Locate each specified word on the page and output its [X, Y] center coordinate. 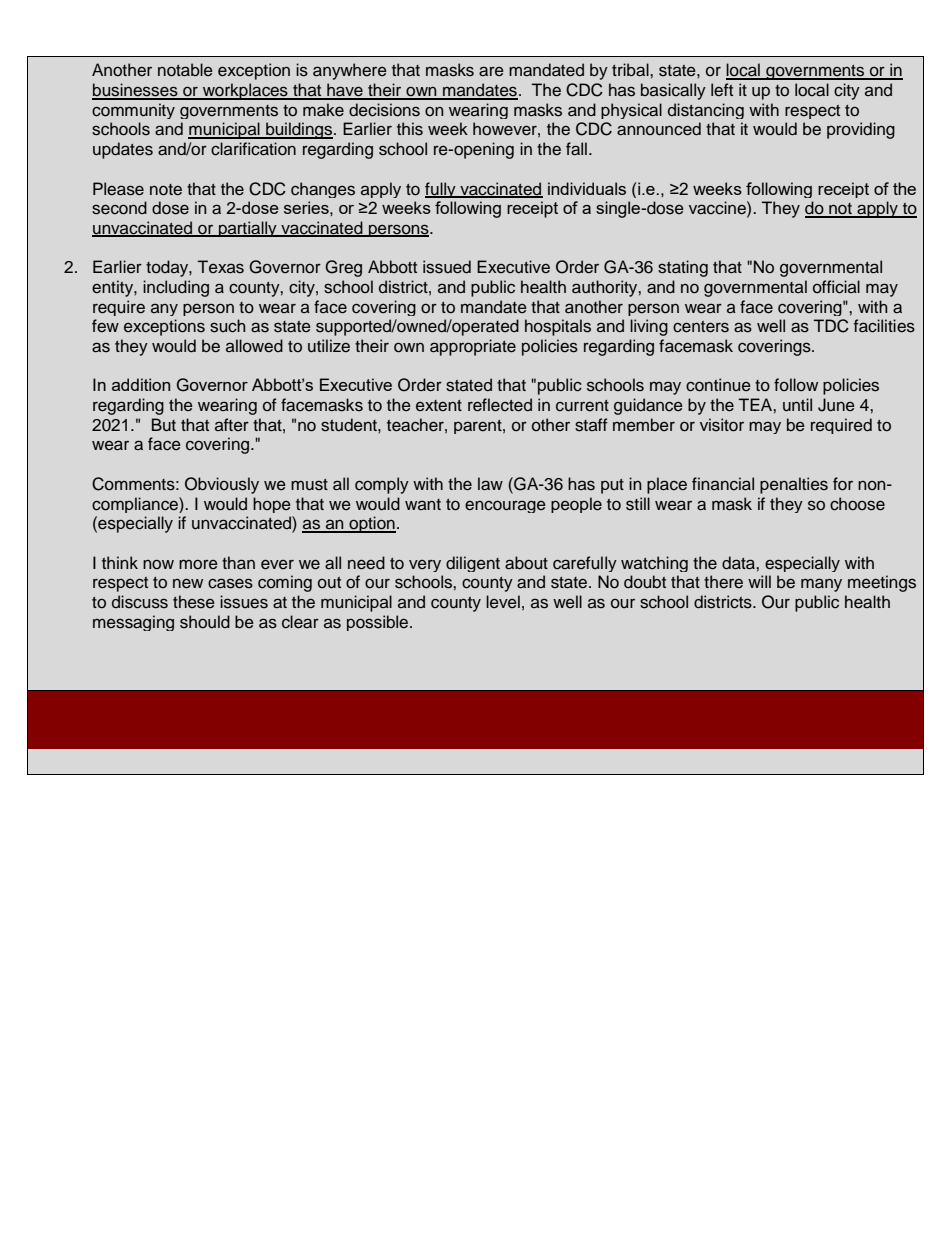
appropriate [473, 347]
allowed [254, 346]
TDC [831, 326]
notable [185, 70]
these [194, 602]
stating [683, 268]
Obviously [222, 485]
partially [248, 229]
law [490, 484]
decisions [384, 110]
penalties [794, 485]
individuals [587, 188]
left [722, 90]
